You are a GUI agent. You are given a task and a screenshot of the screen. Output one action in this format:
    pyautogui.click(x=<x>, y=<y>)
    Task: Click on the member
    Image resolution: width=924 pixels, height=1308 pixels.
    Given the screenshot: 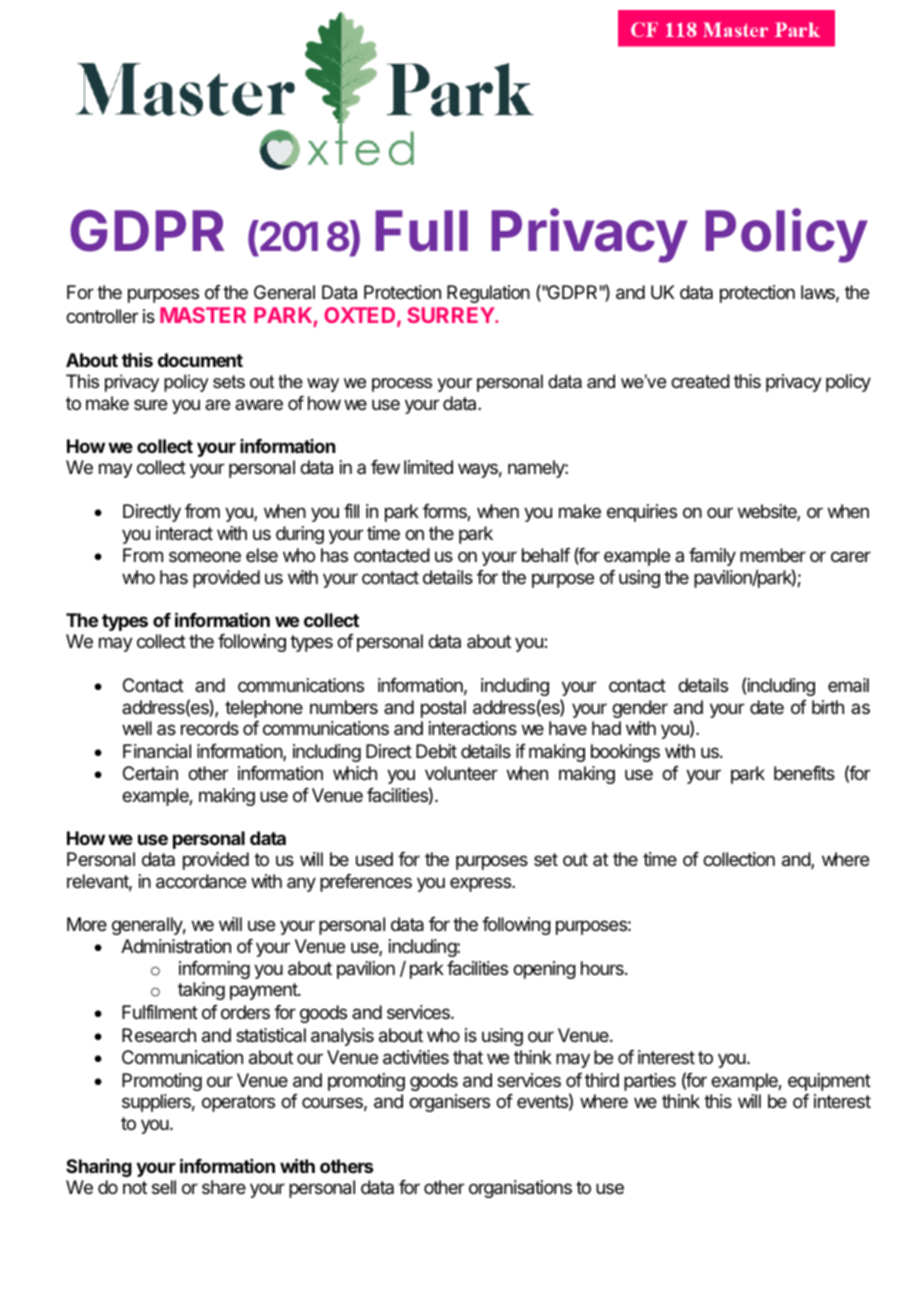 What is the action you would take?
    pyautogui.click(x=773, y=555)
